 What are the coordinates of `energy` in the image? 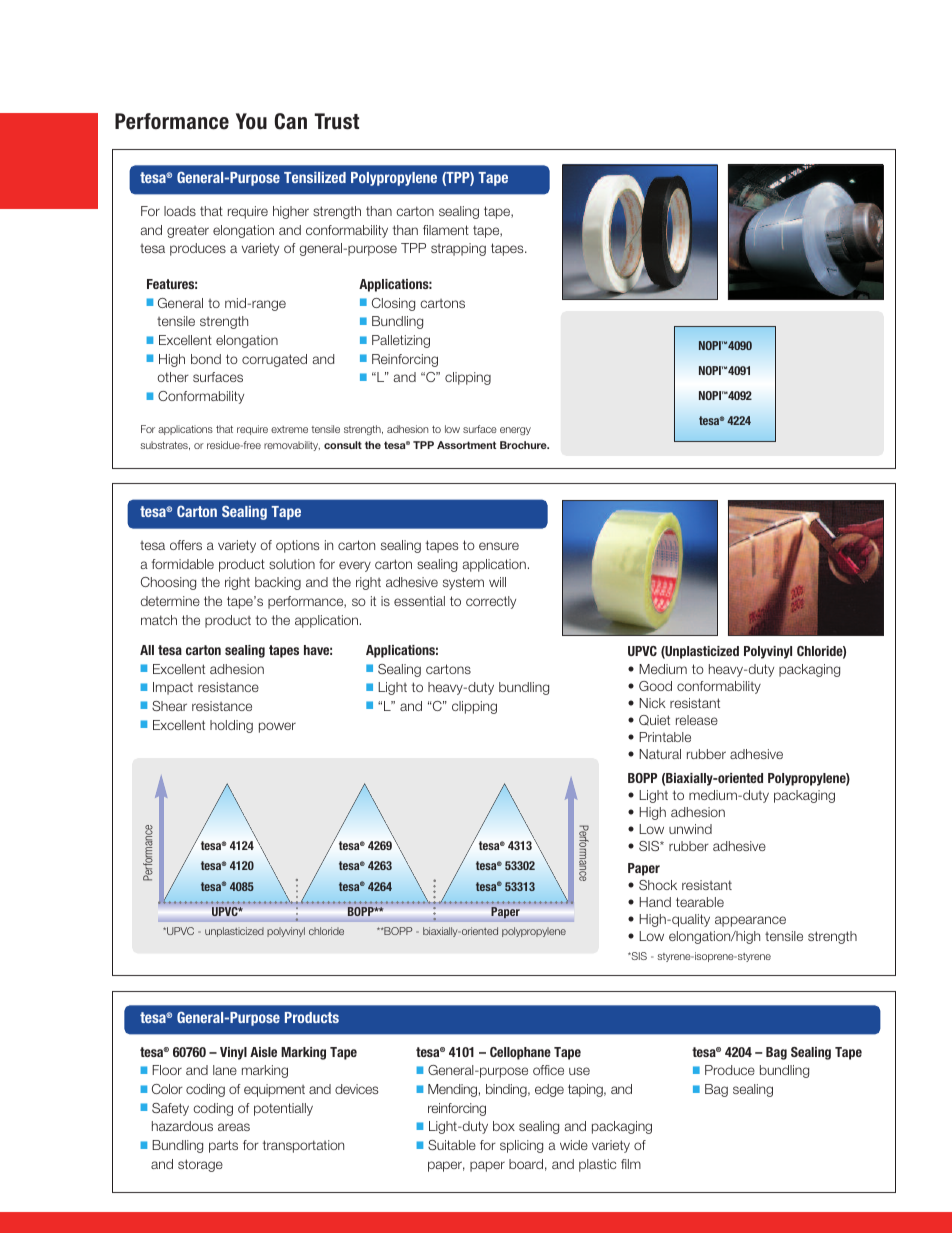 It's located at (515, 431).
